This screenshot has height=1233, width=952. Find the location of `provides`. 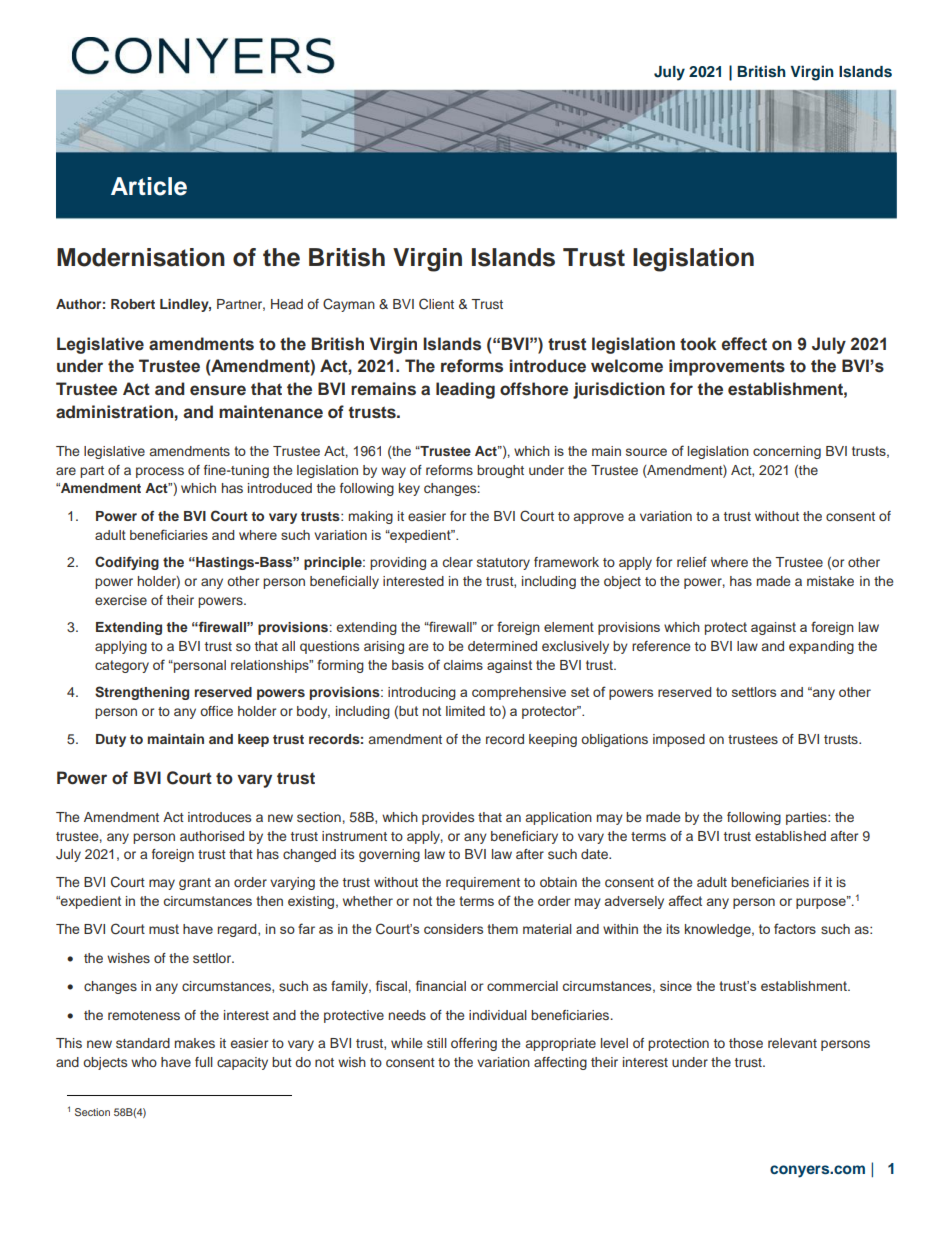

provides is located at coordinates (448, 818).
